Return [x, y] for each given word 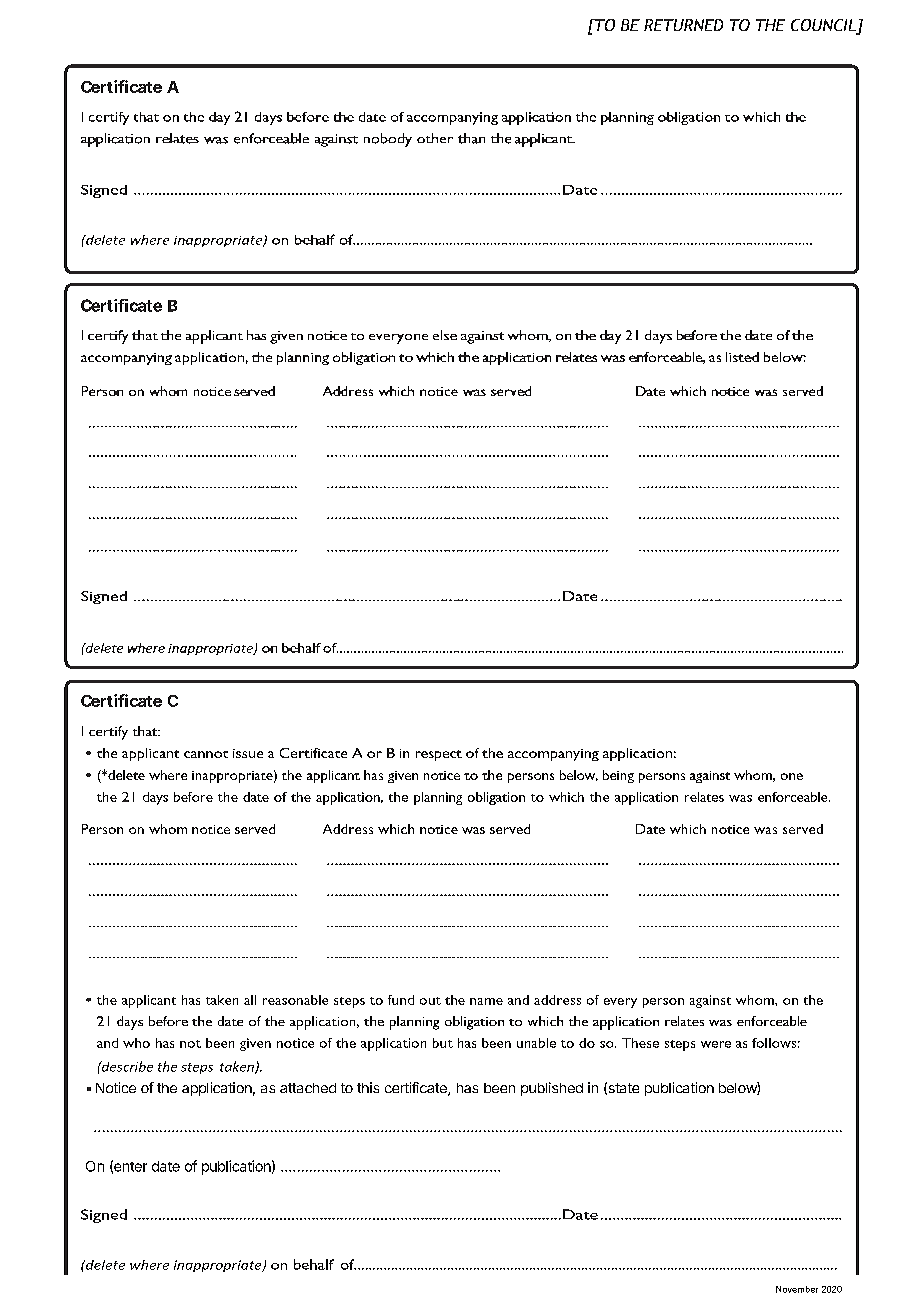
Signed [104, 1216]
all [250, 1000]
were [716, 1044]
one [792, 776]
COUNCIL [824, 26]
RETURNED [683, 25]
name [486, 1001]
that [146, 731]
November [797, 1289]
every [620, 1003]
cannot [206, 754]
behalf [314, 1264]
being [618, 776]
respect [439, 755]
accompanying [553, 755]
